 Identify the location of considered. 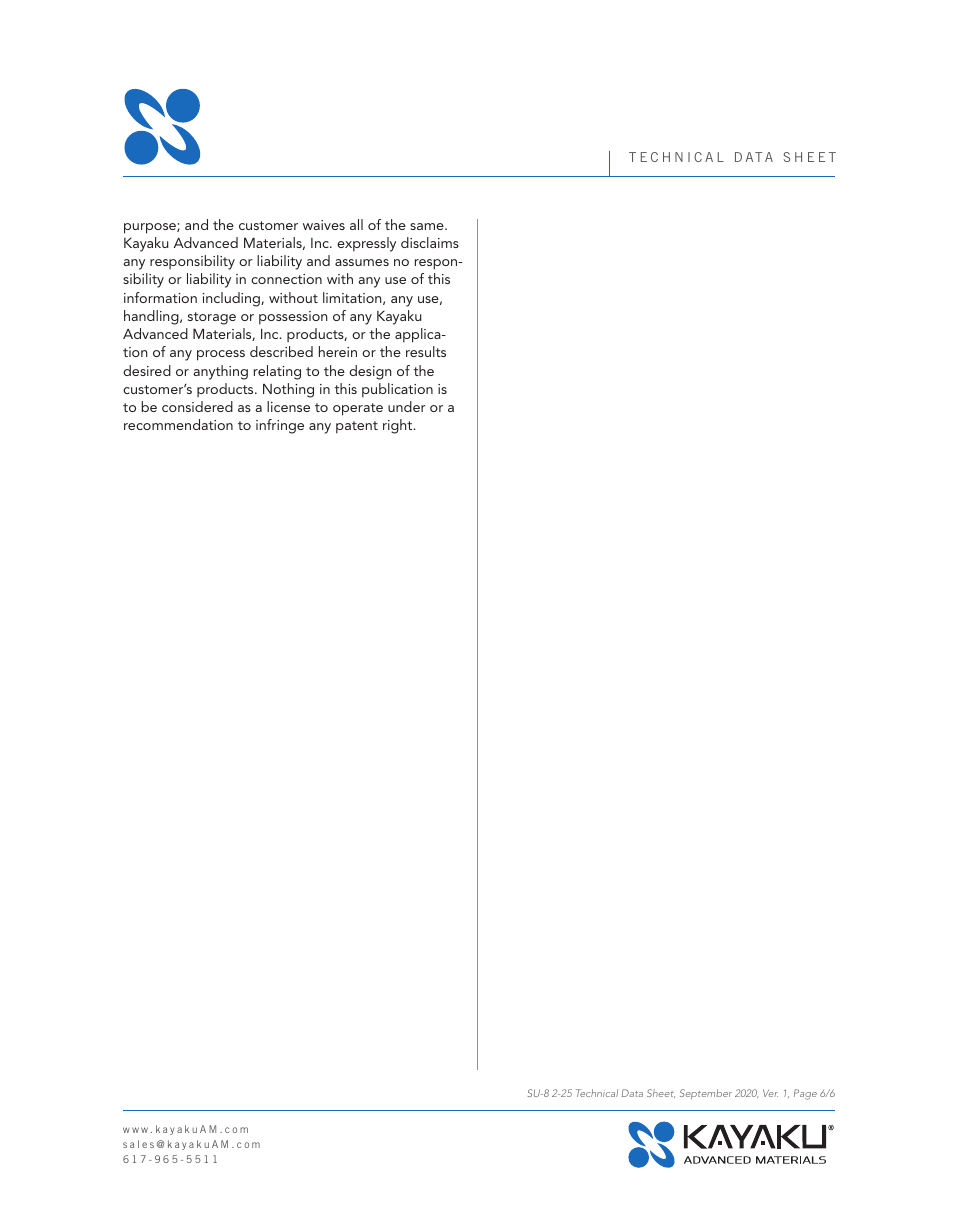
(197, 406).
